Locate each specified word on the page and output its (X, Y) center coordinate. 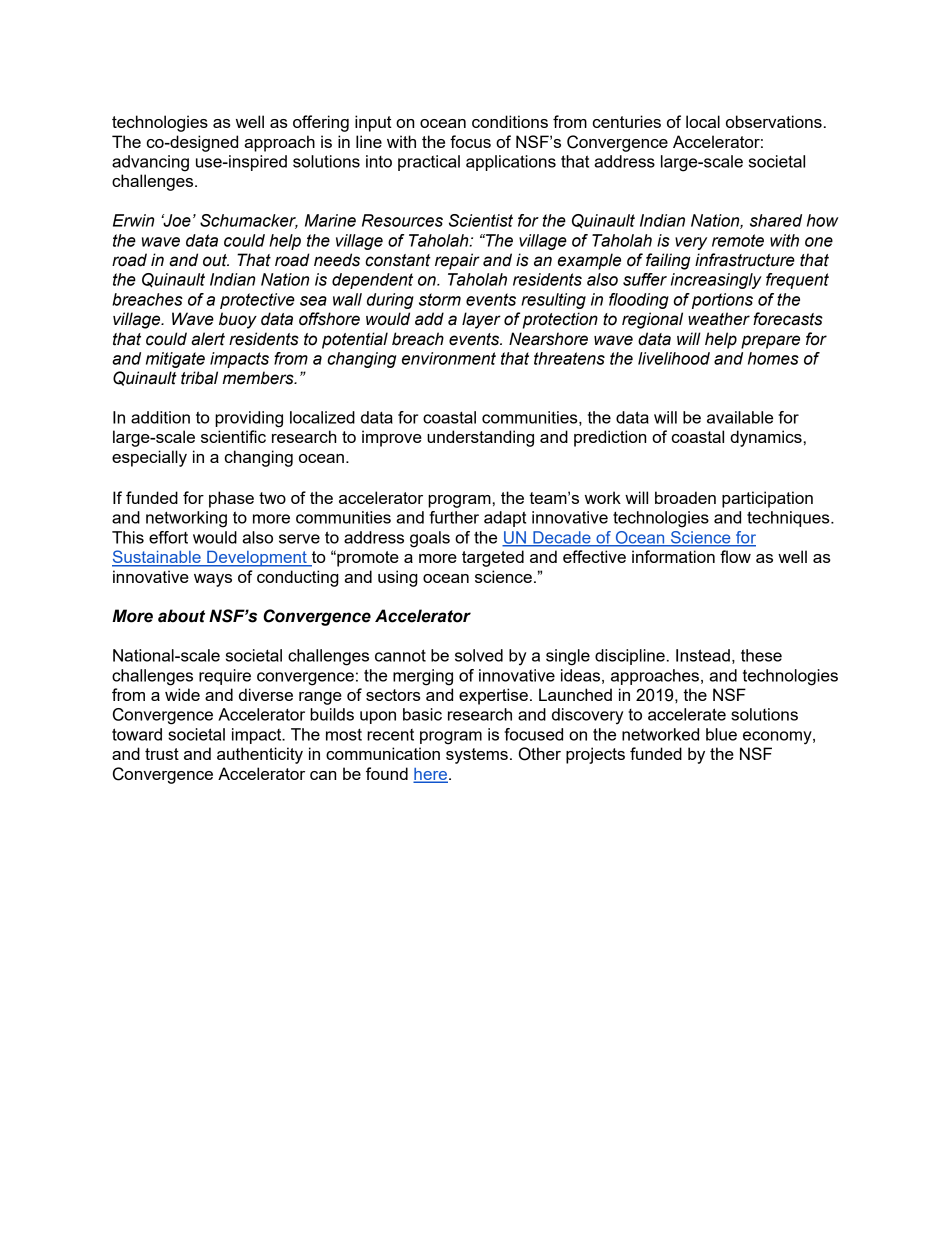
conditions (510, 121)
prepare (770, 342)
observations (774, 121)
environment (449, 358)
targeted (493, 558)
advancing (150, 163)
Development (257, 559)
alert (208, 339)
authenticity (260, 755)
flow (735, 556)
